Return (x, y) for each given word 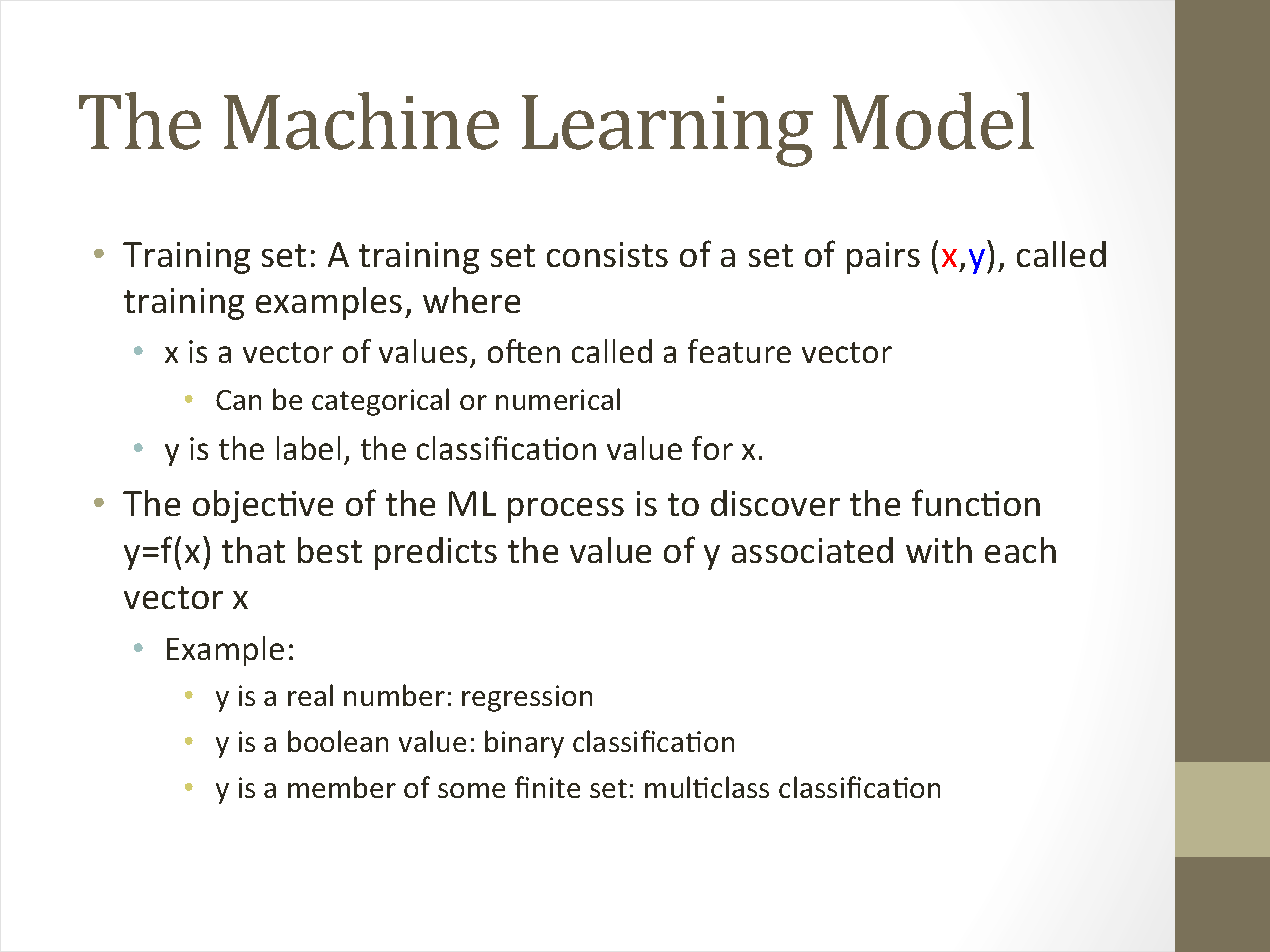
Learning (667, 131)
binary (524, 744)
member (342, 787)
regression (527, 698)
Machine (361, 121)
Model (933, 121)
